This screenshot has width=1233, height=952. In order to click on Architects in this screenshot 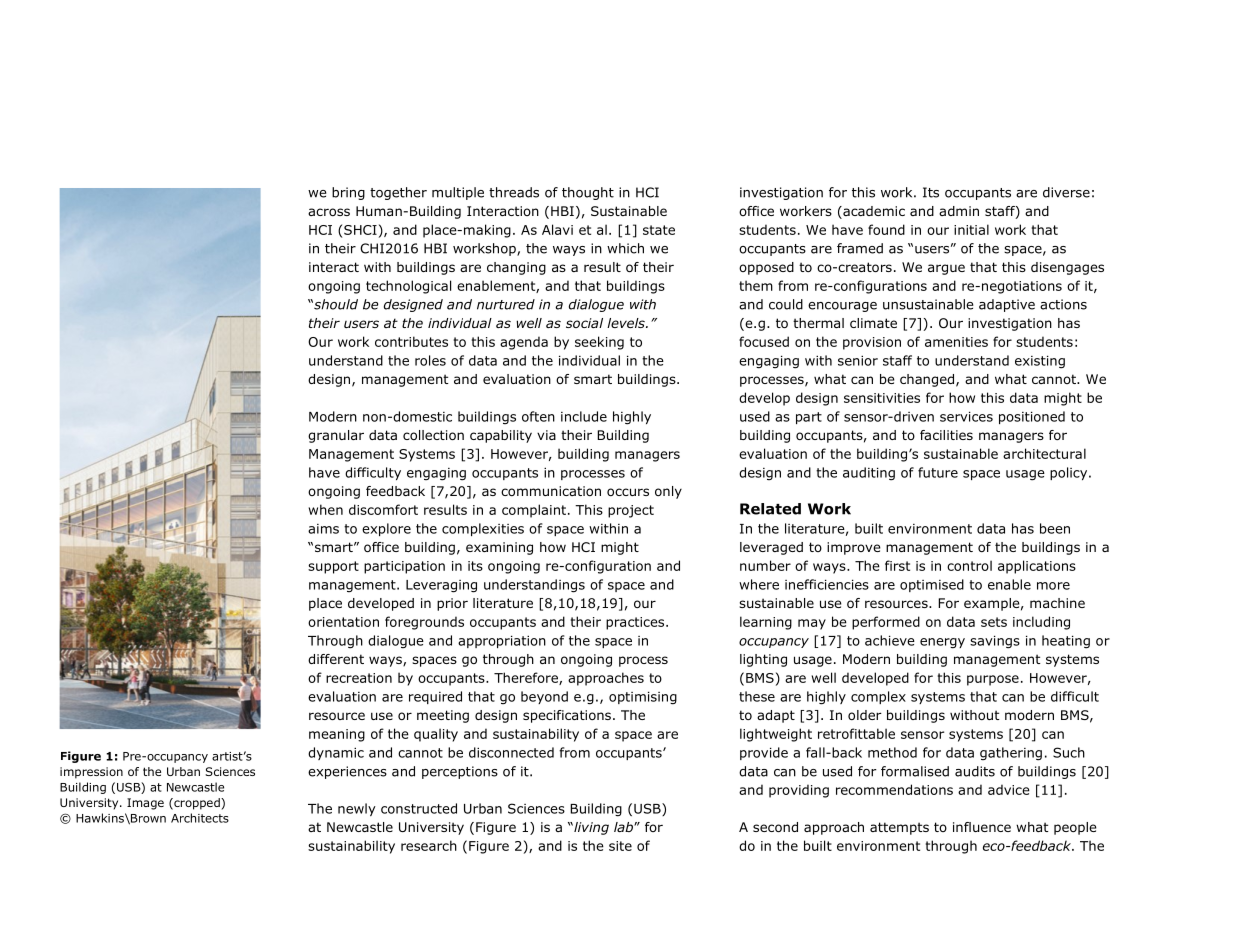, I will do `click(200, 818)`.
